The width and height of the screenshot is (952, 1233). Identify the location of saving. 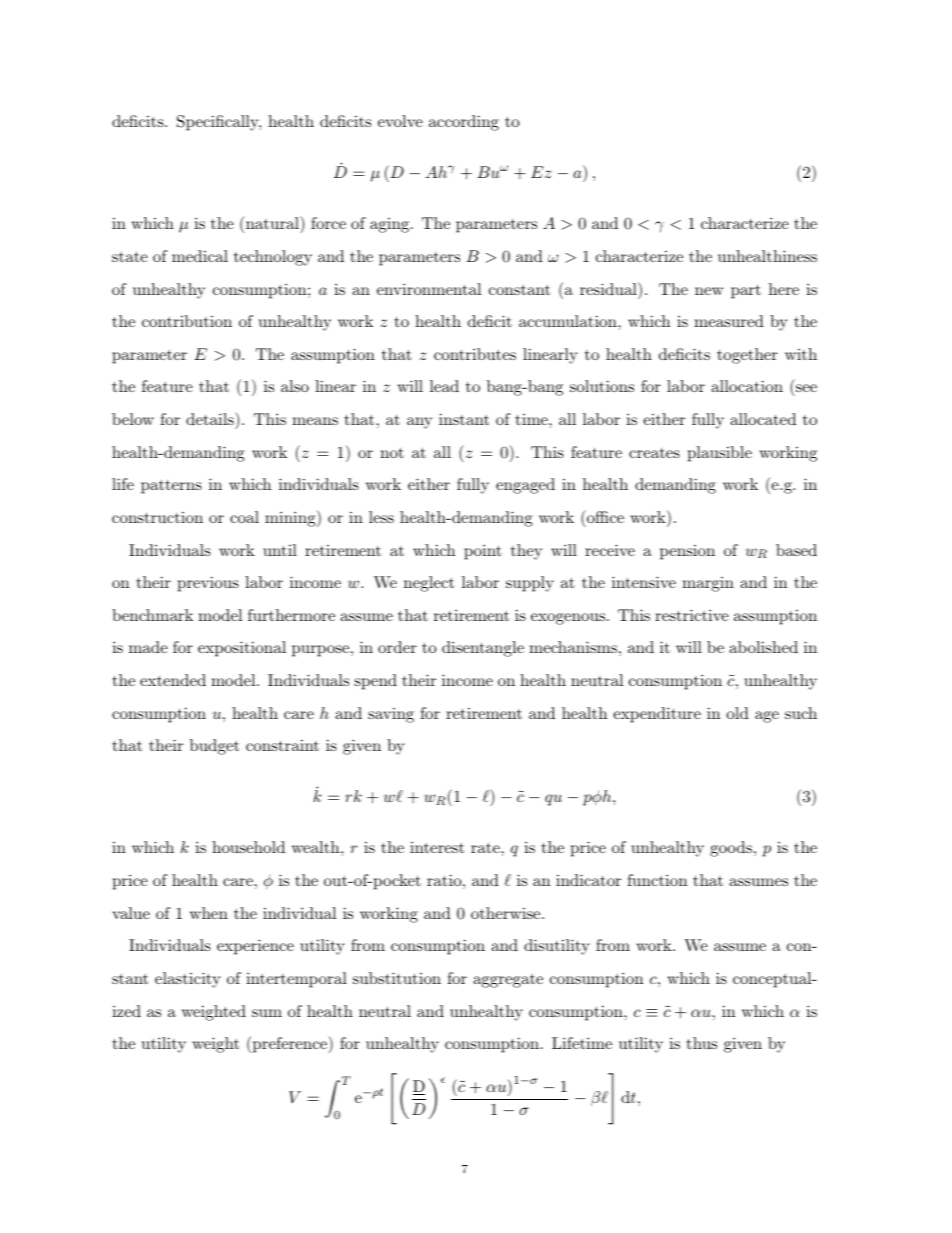
(391, 715).
